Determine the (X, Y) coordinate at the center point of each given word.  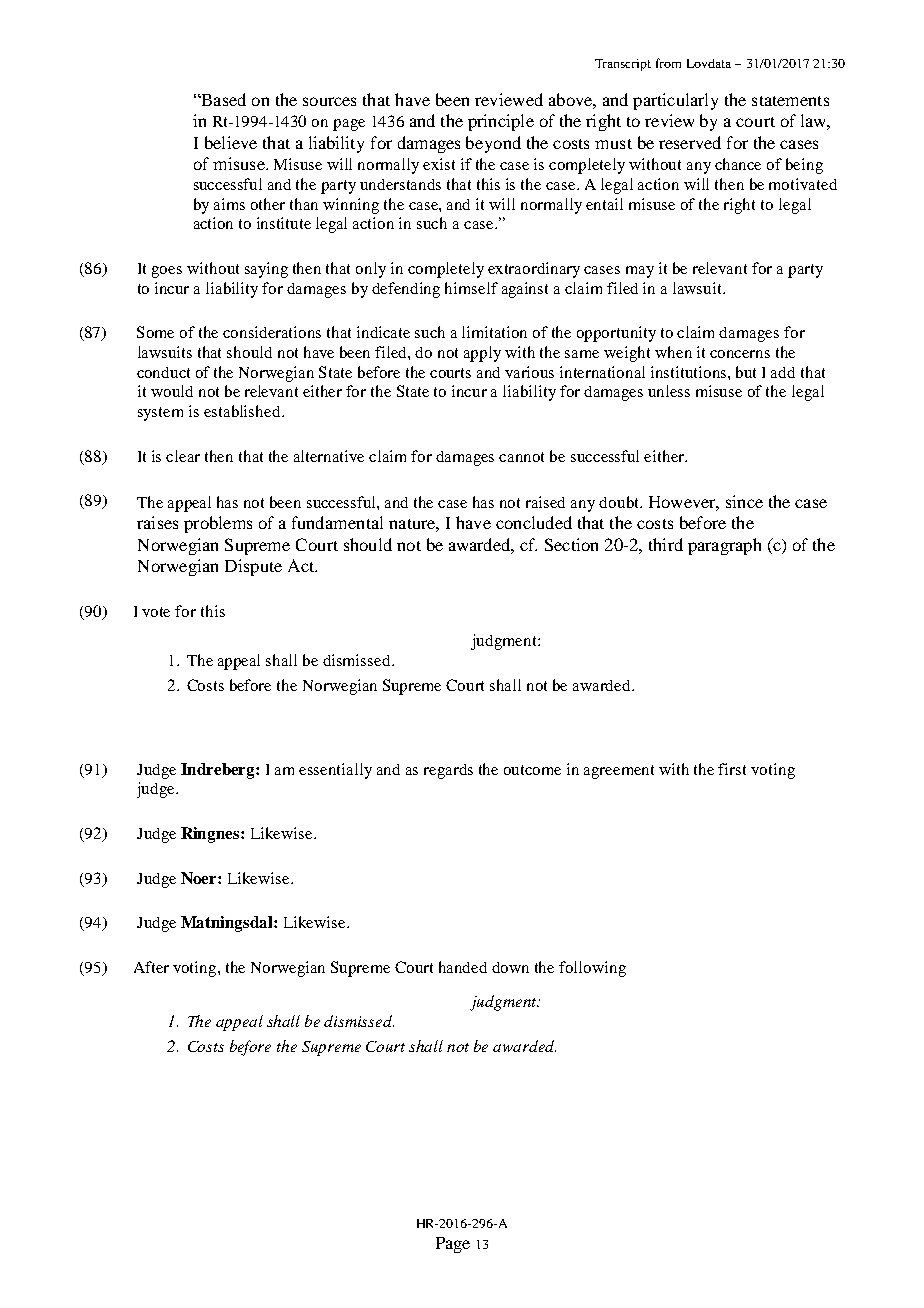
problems (218, 524)
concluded (534, 522)
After (151, 967)
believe (231, 142)
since (744, 501)
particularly (675, 101)
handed (463, 967)
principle (501, 122)
